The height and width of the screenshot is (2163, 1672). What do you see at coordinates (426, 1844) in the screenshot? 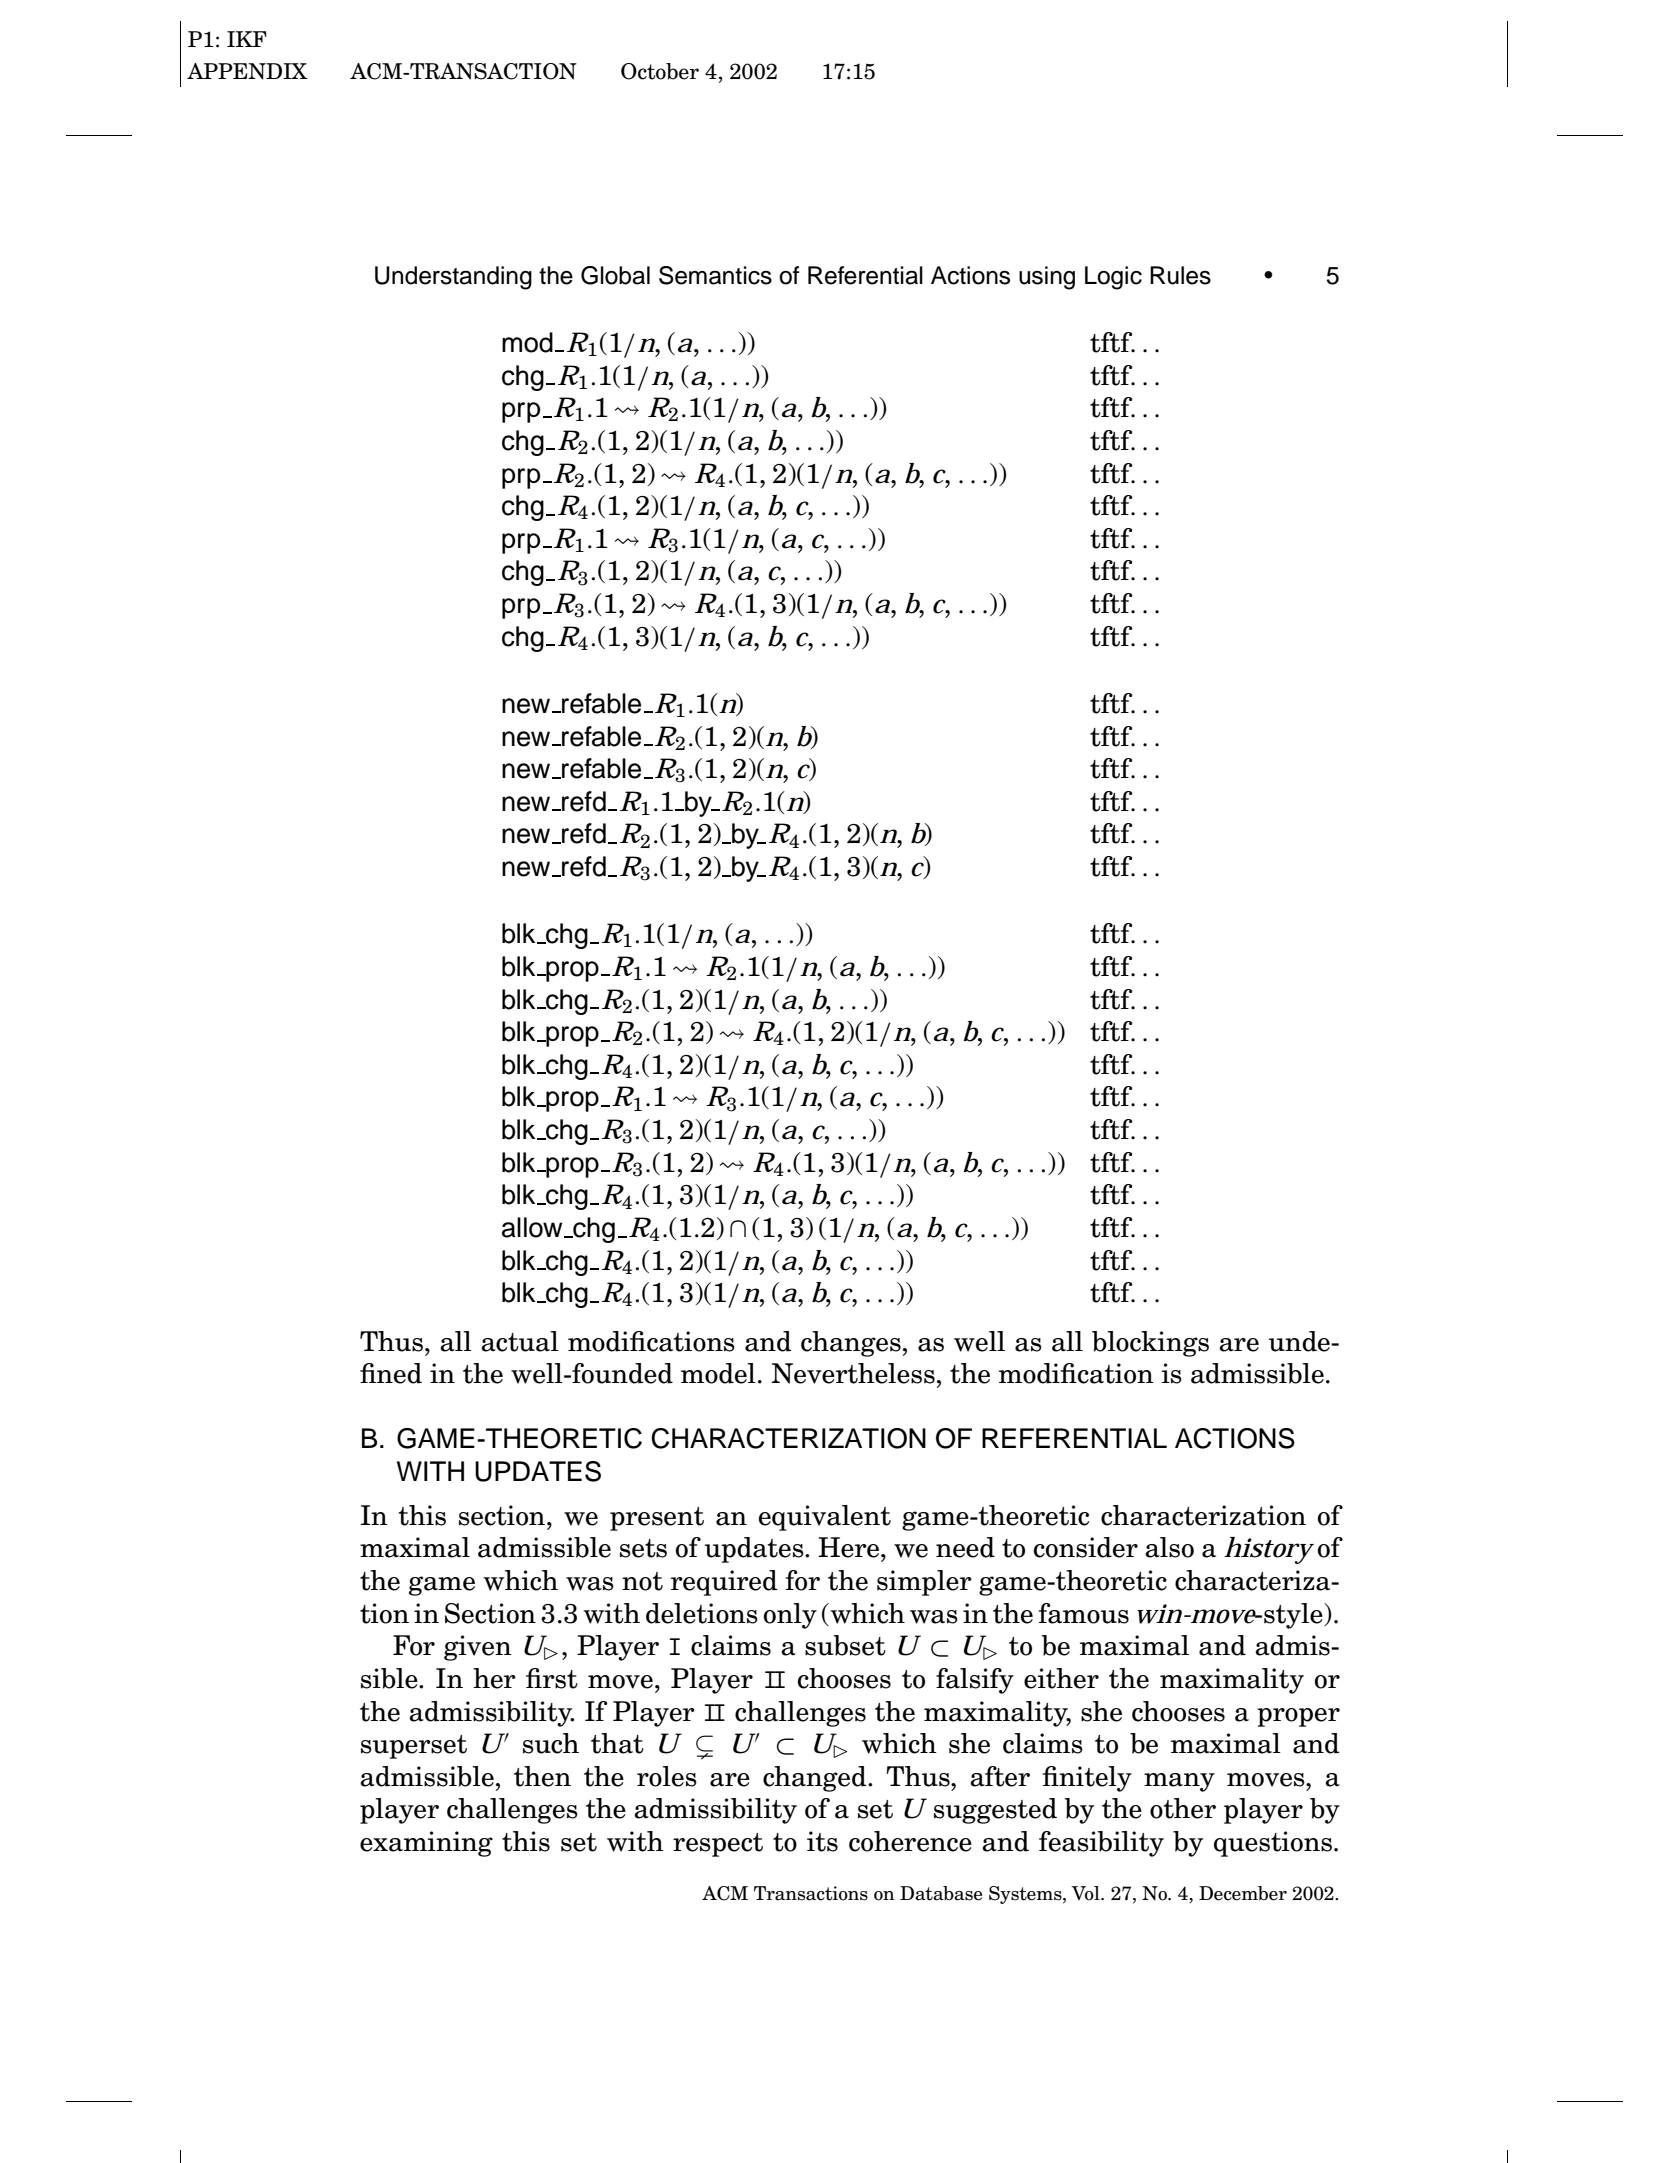
I see `examining` at bounding box center [426, 1844].
